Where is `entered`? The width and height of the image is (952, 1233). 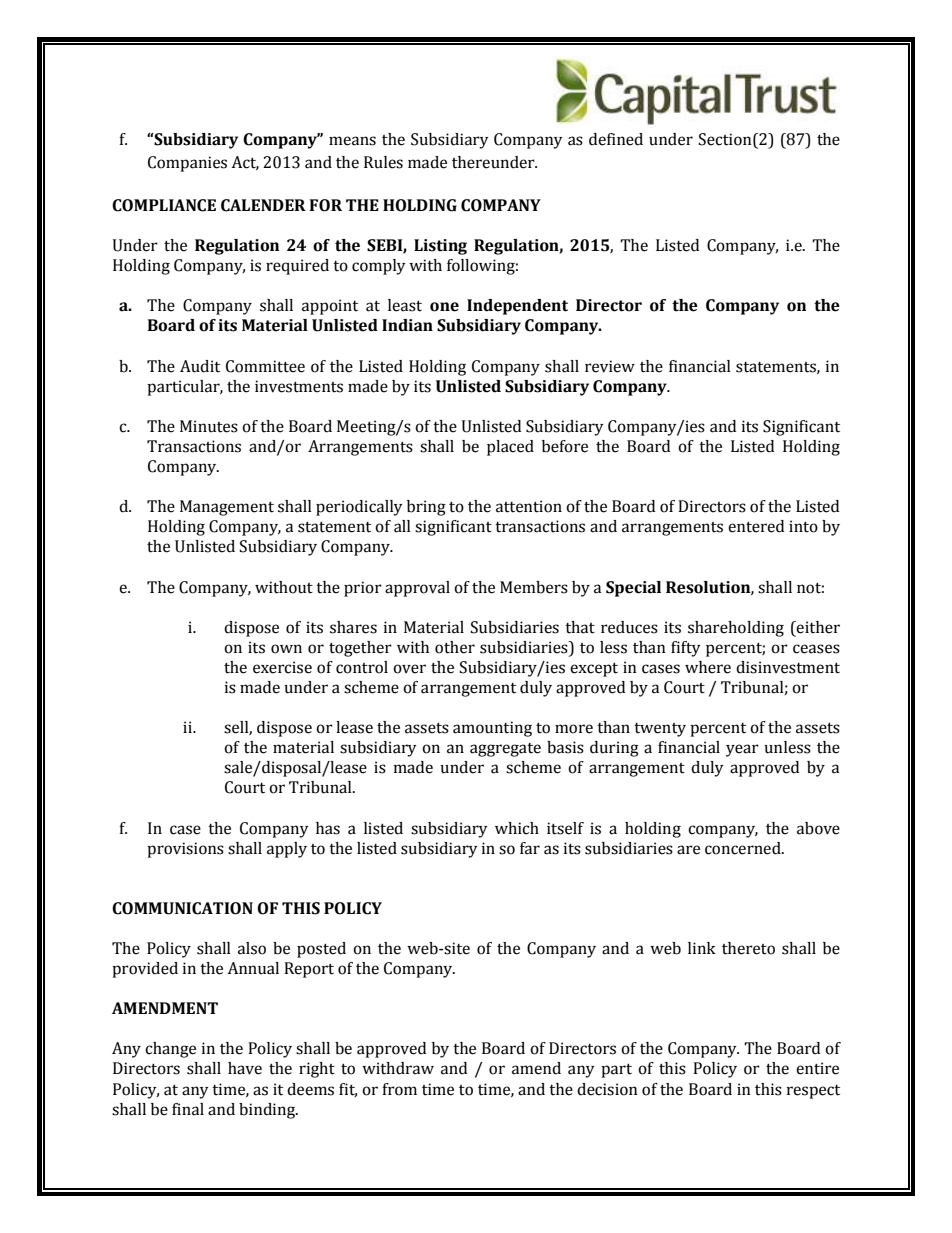 entered is located at coordinates (756, 526).
